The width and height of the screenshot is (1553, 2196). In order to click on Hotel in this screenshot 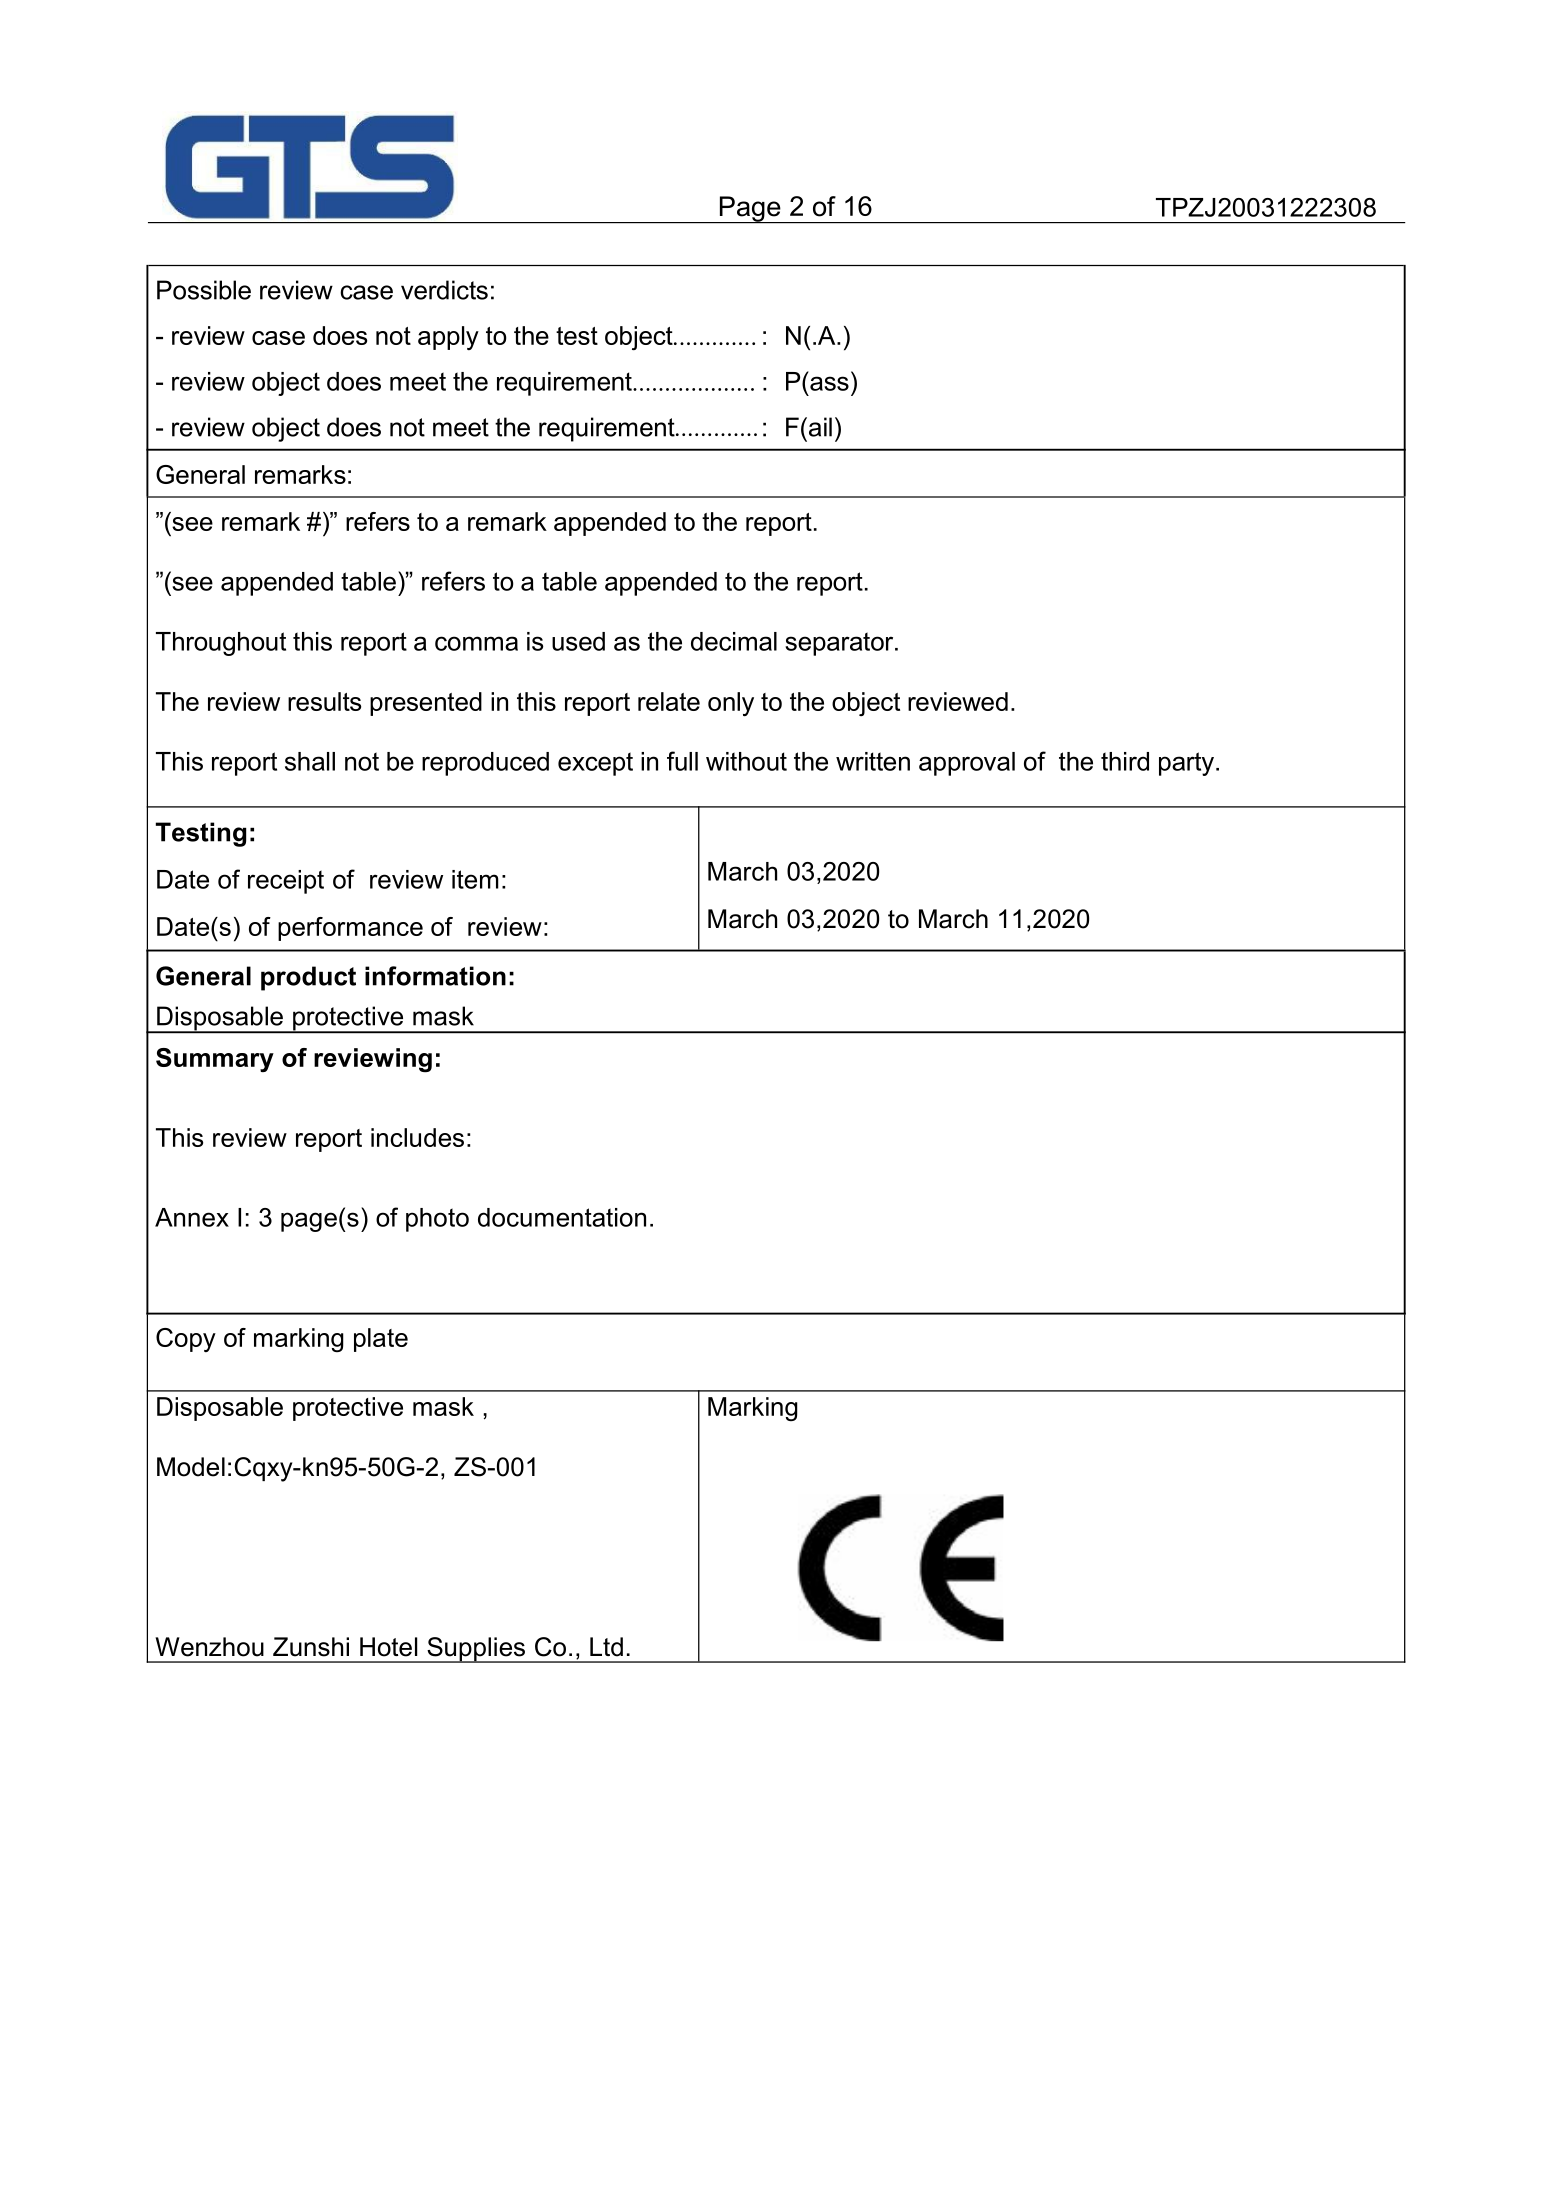, I will do `click(388, 1647)`.
